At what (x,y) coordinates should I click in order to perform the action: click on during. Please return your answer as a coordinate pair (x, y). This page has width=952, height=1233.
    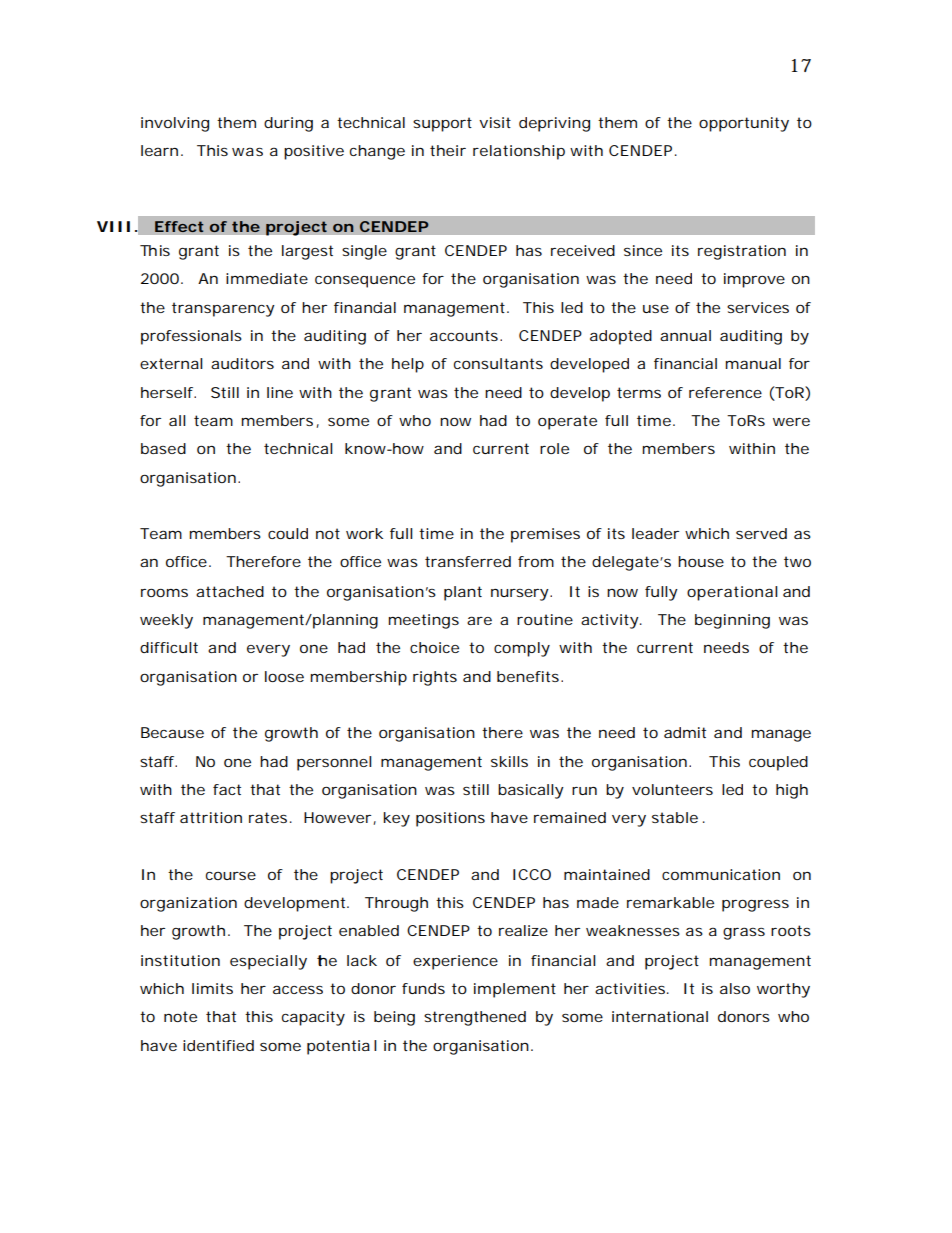
    Looking at the image, I should click on (288, 124).
